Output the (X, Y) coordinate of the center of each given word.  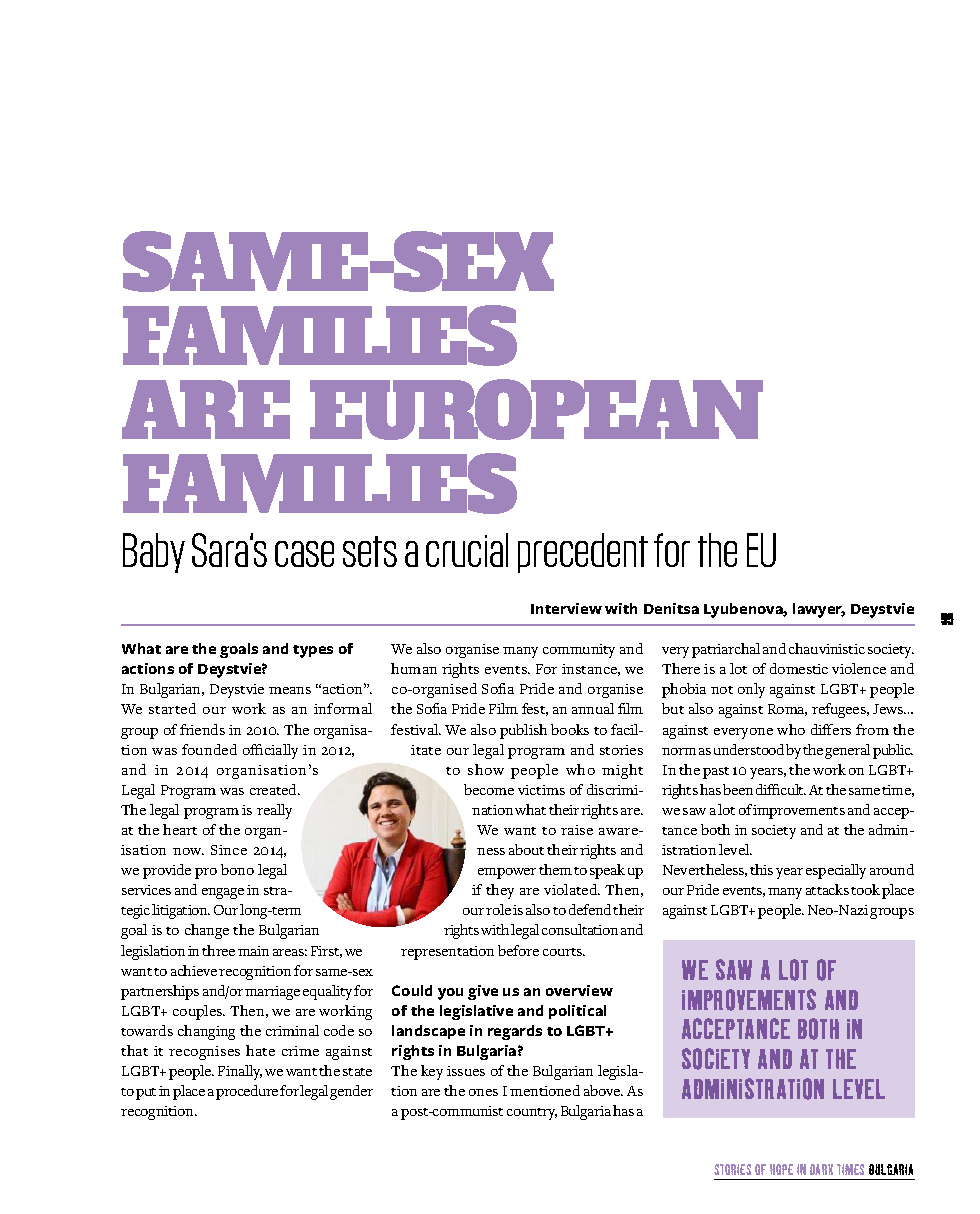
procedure (247, 1092)
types (313, 651)
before (518, 950)
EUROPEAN (536, 409)
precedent (583, 553)
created (275, 789)
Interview (566, 608)
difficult (781, 789)
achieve (194, 970)
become (489, 789)
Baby (154, 553)
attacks (827, 889)
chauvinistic (827, 648)
